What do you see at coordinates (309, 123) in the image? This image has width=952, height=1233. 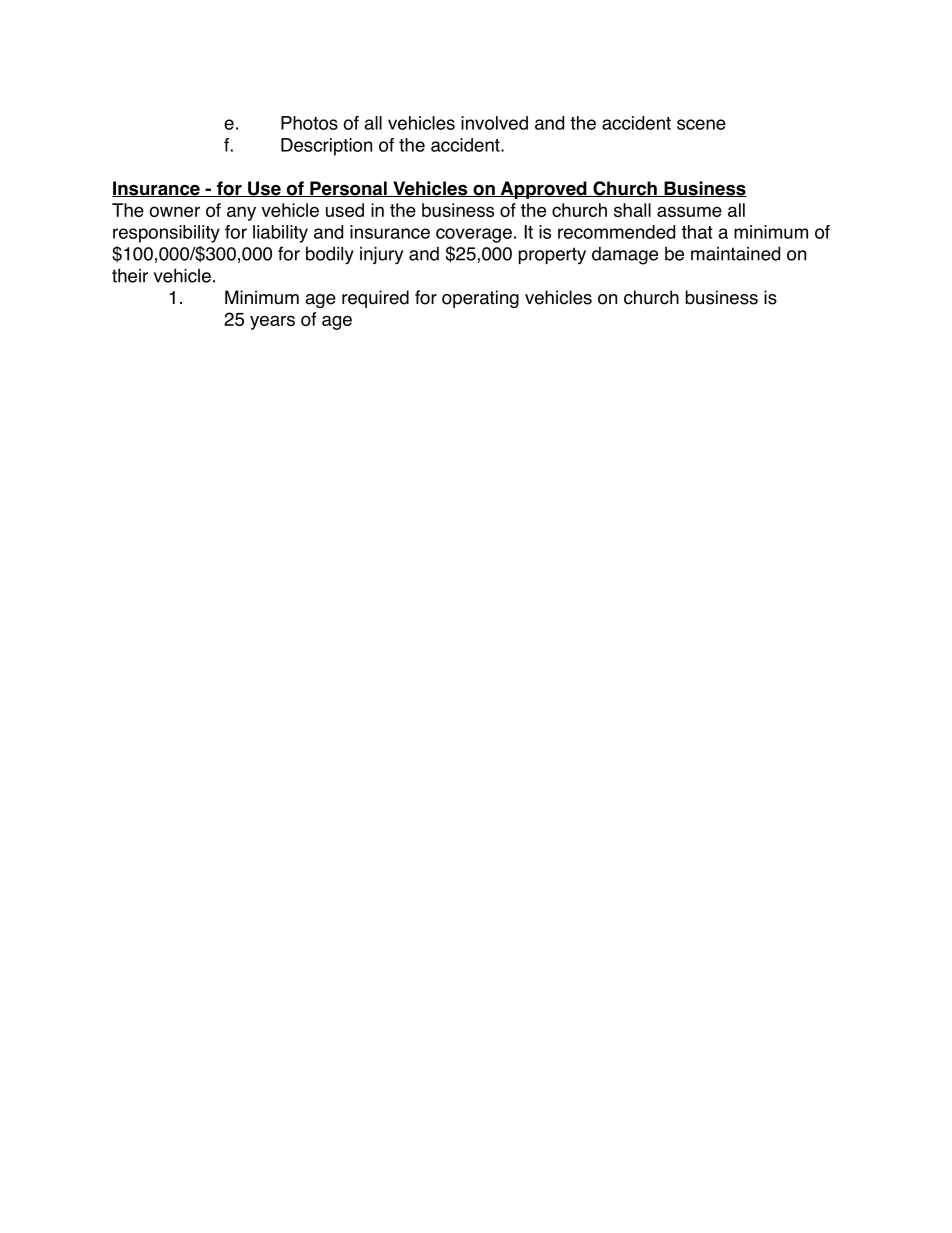 I see `Photos` at bounding box center [309, 123].
